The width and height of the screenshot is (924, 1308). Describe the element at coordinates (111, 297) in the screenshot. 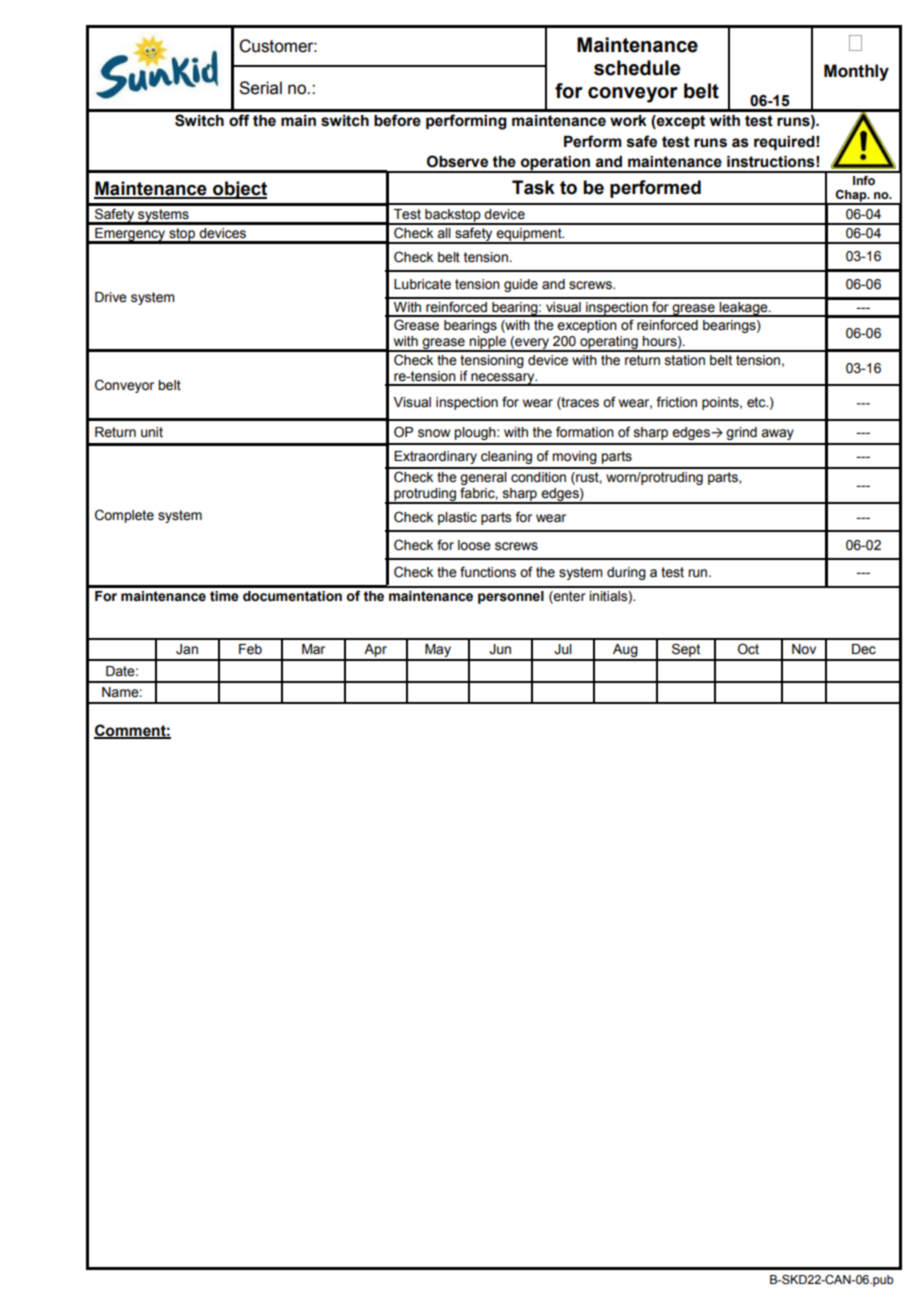

I see `Drive` at that location.
